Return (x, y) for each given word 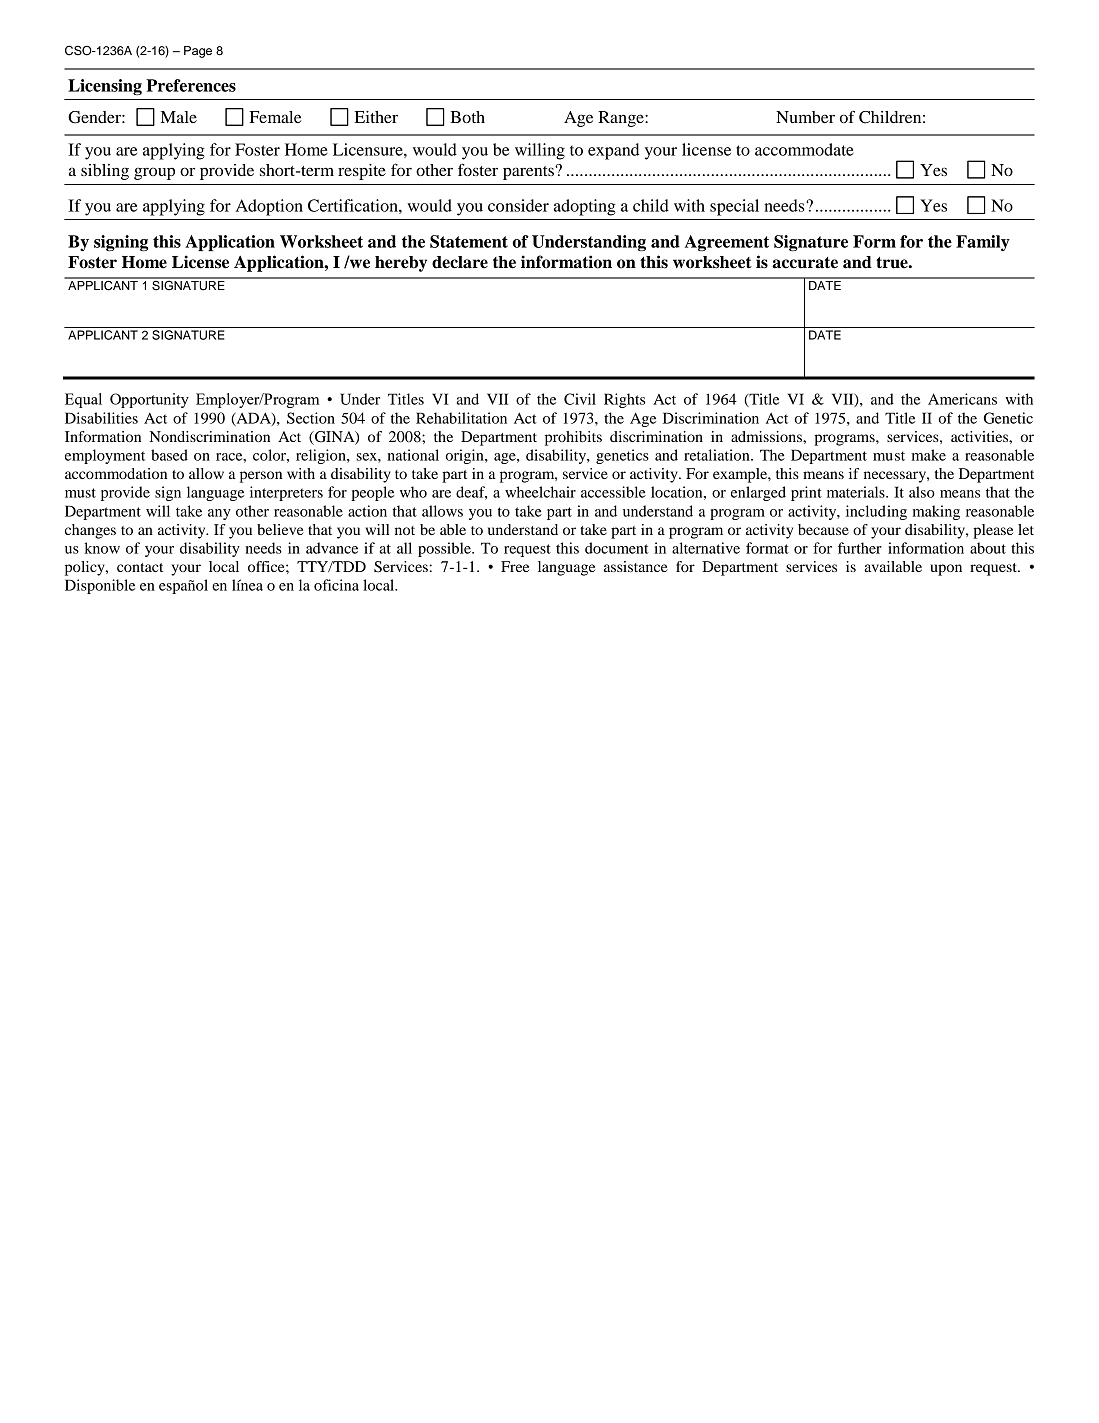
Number (805, 117)
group (154, 173)
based (169, 455)
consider (518, 205)
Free (515, 566)
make (929, 455)
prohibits (573, 438)
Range (622, 119)
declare (460, 262)
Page (198, 52)
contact (140, 567)
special (734, 207)
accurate (805, 263)
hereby (401, 264)
